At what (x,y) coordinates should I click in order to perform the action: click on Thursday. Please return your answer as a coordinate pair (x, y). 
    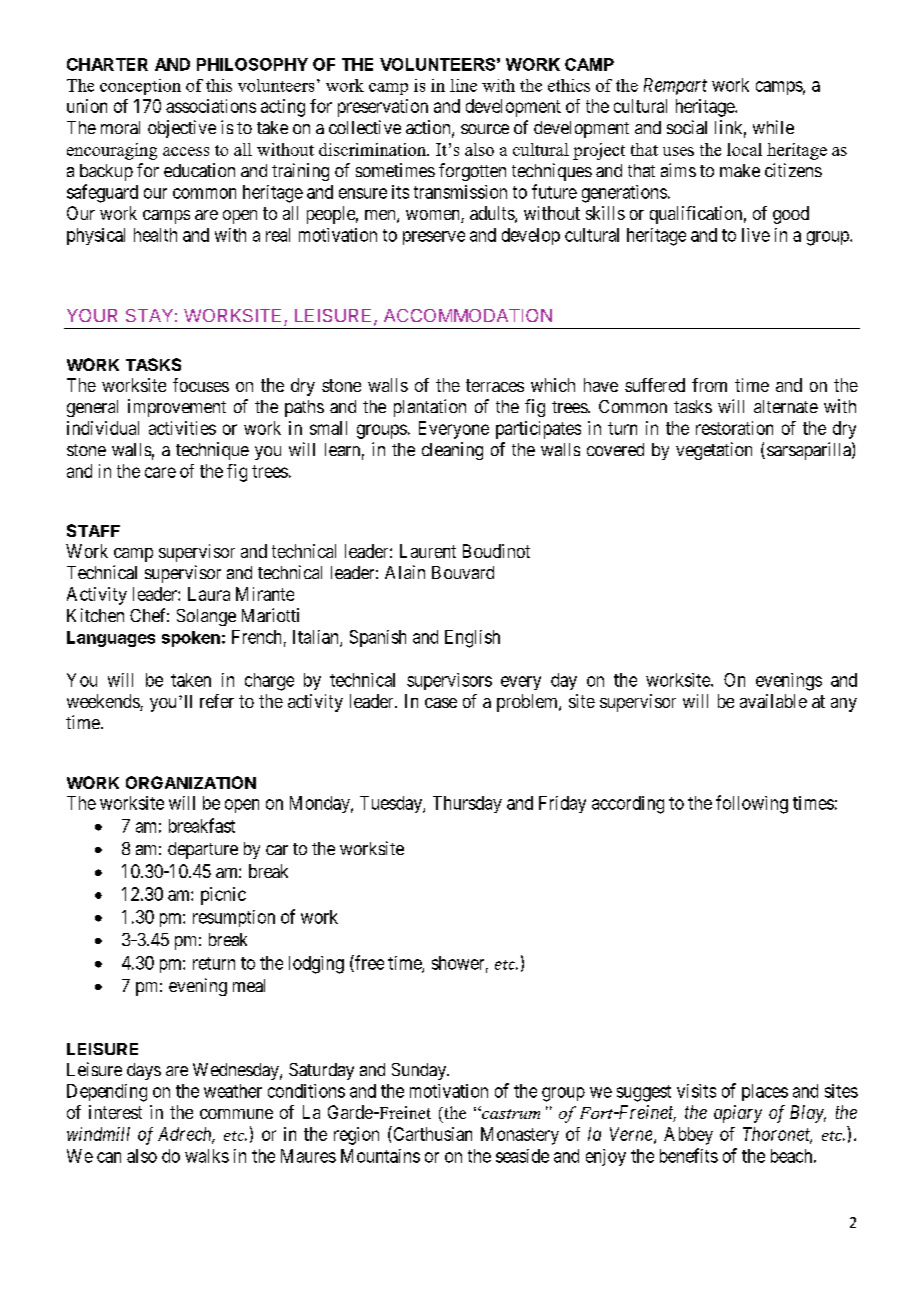
    Looking at the image, I should click on (467, 804).
